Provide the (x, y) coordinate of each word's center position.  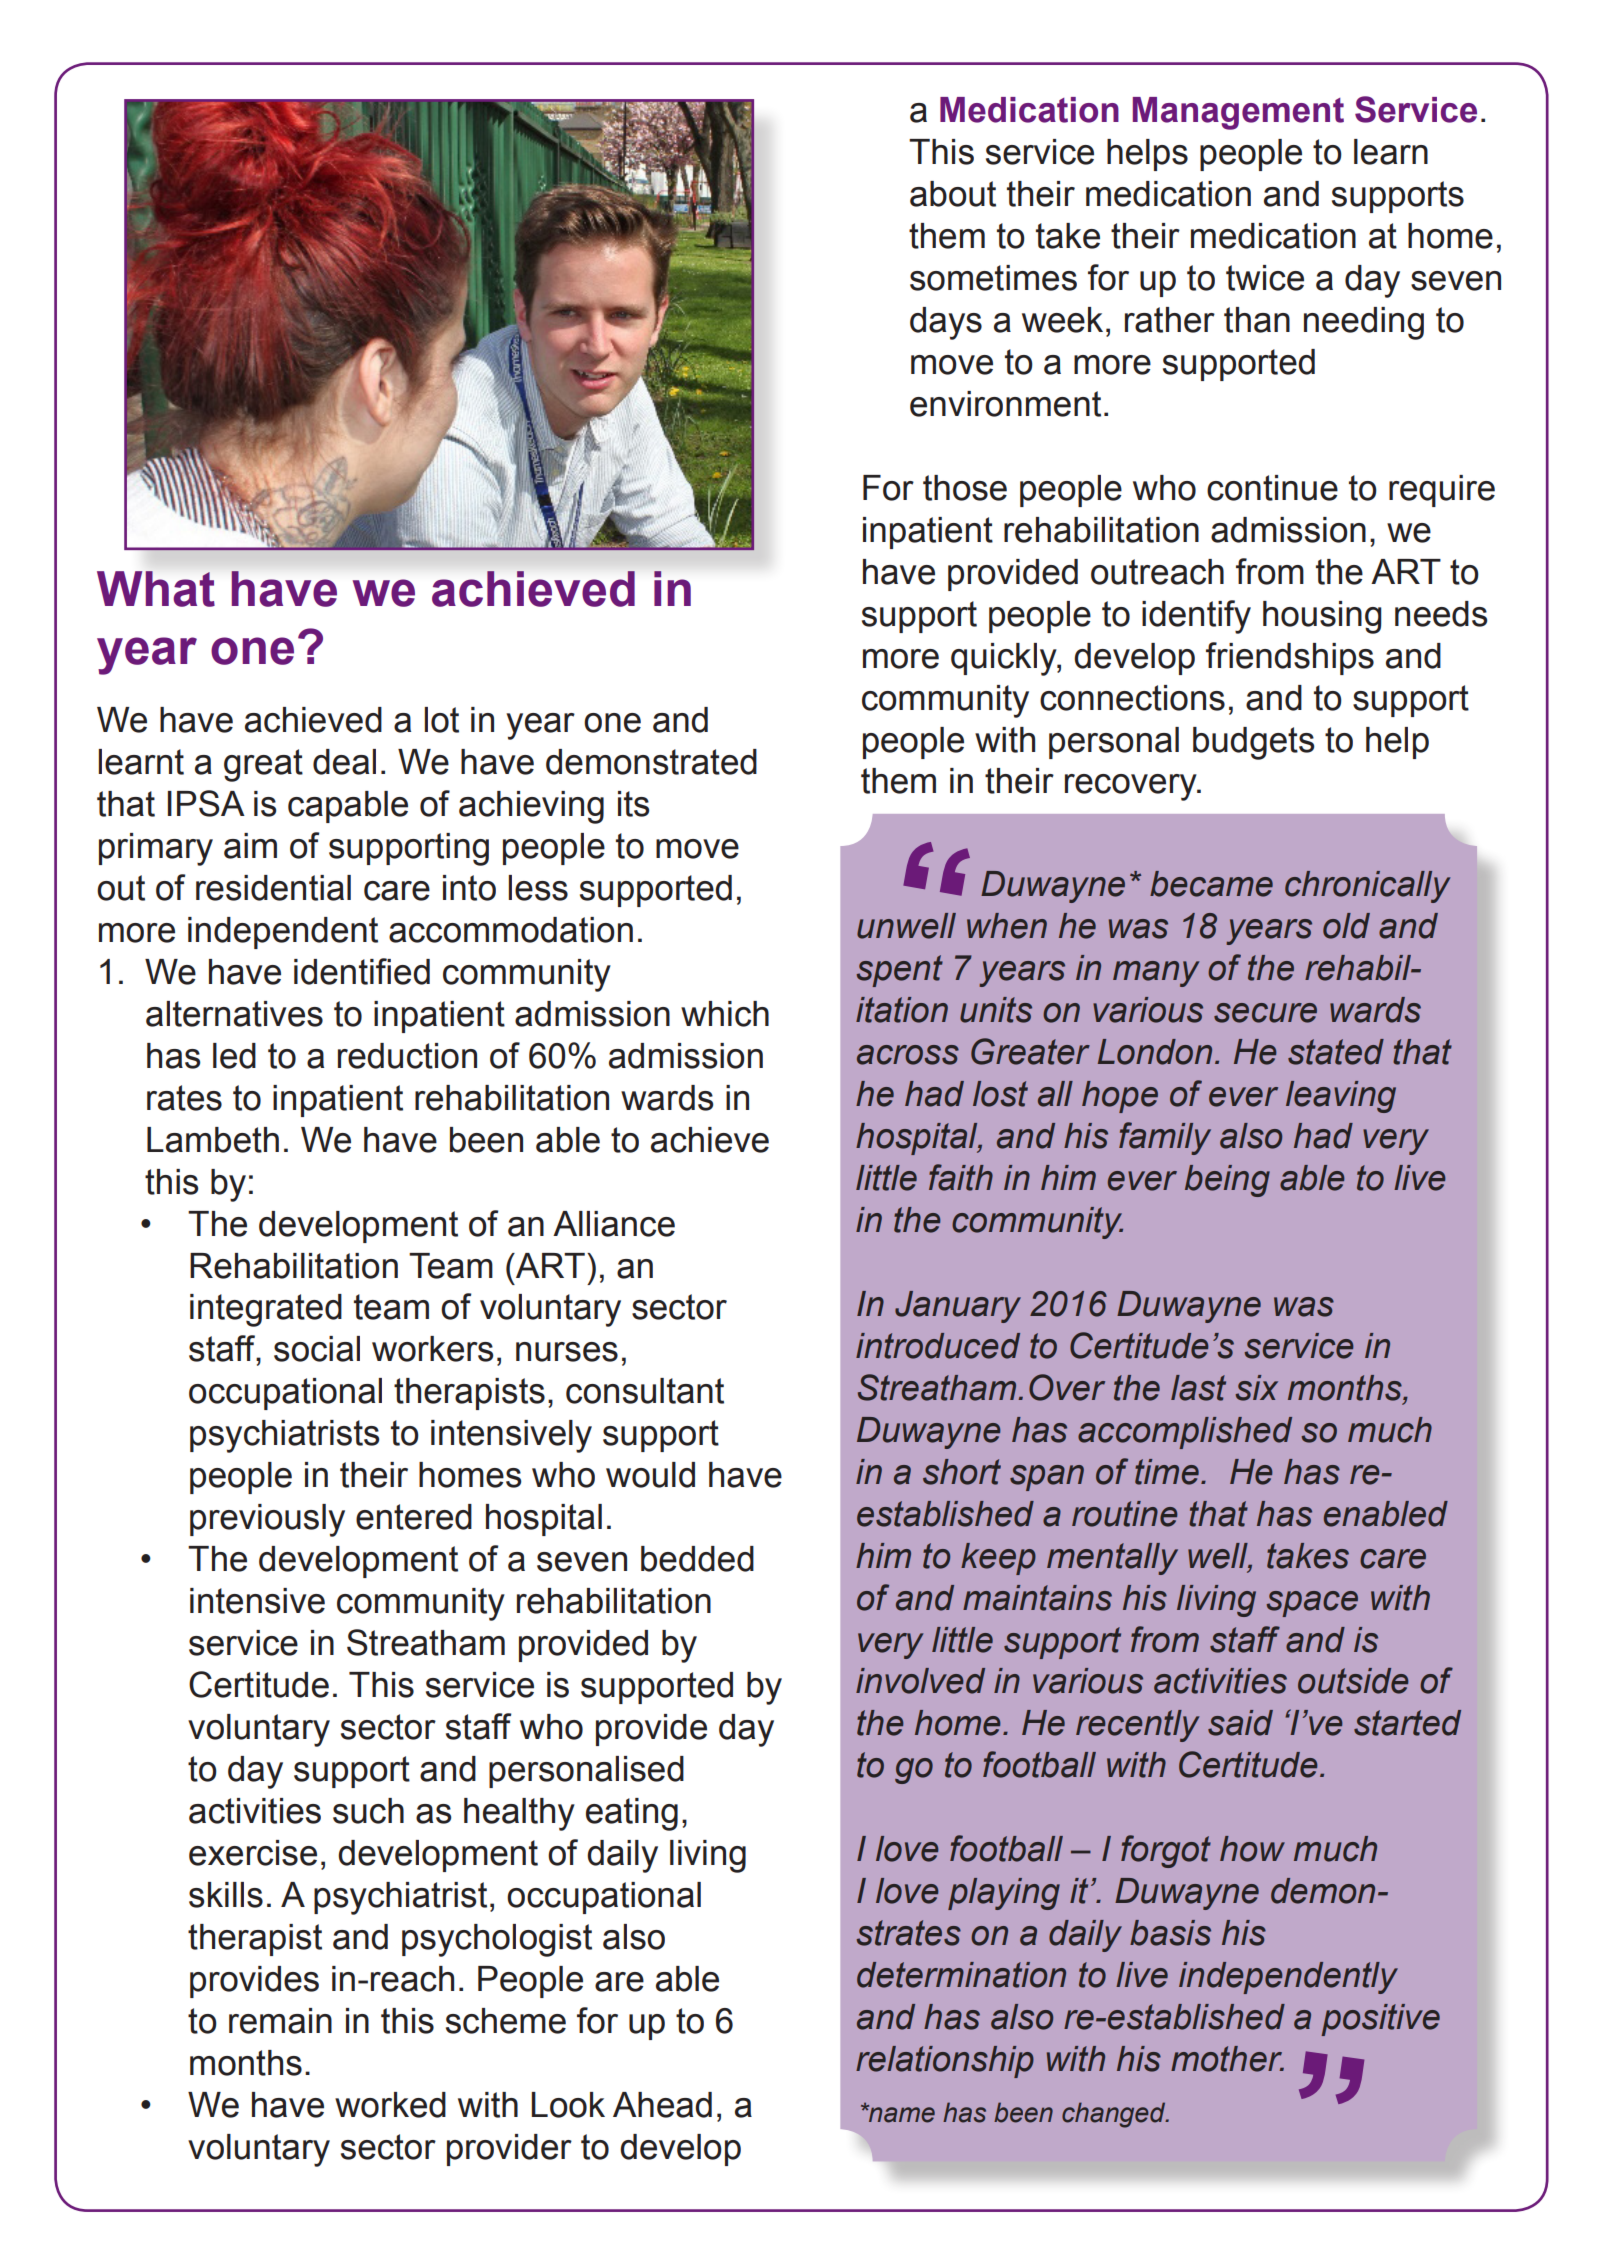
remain (280, 2021)
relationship (945, 2062)
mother (1227, 2059)
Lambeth (213, 1140)
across (908, 1055)
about (953, 194)
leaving (1341, 1097)
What (156, 589)
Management (1238, 113)
